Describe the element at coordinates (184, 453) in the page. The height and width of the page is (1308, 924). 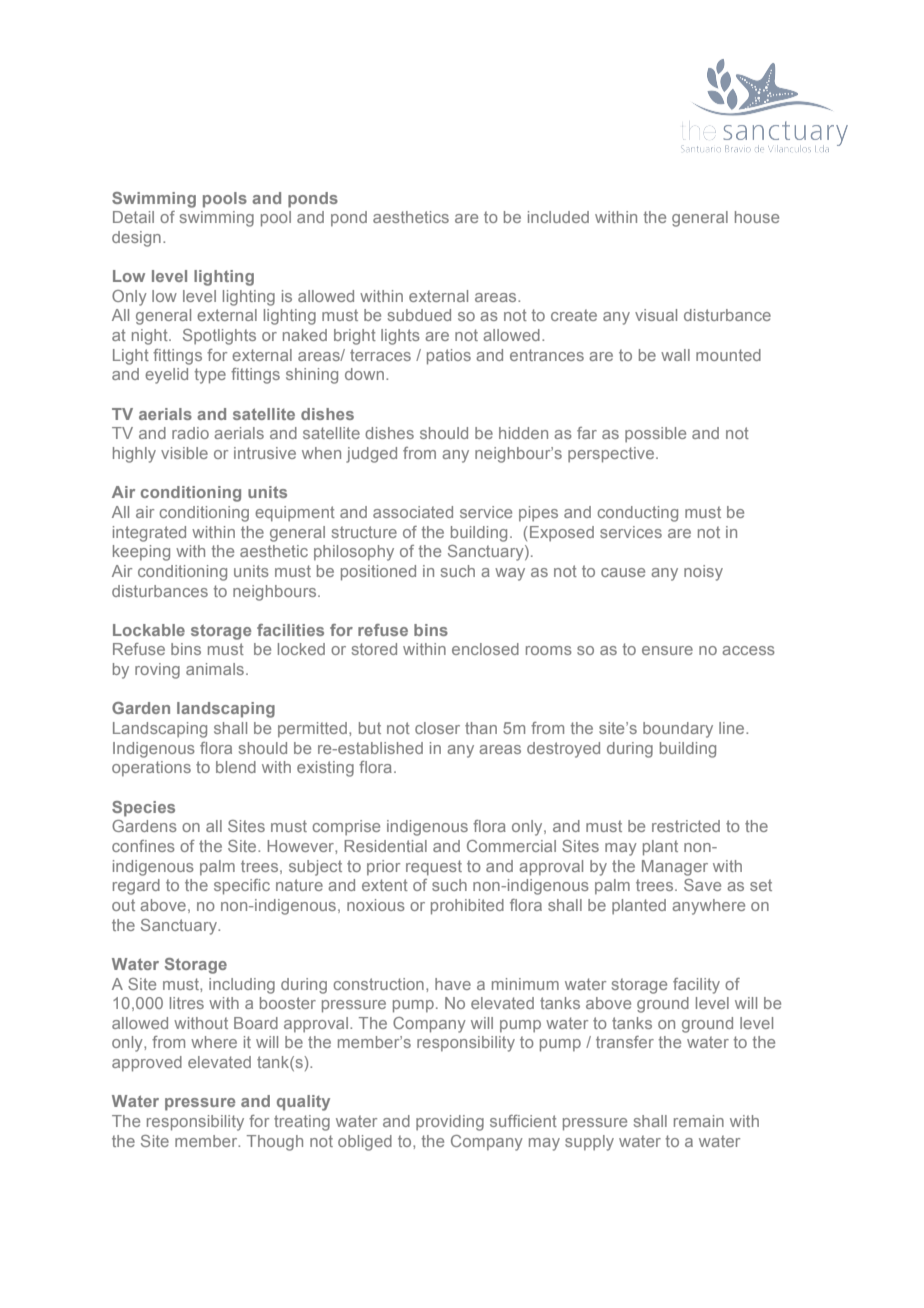
I see `visible` at that location.
